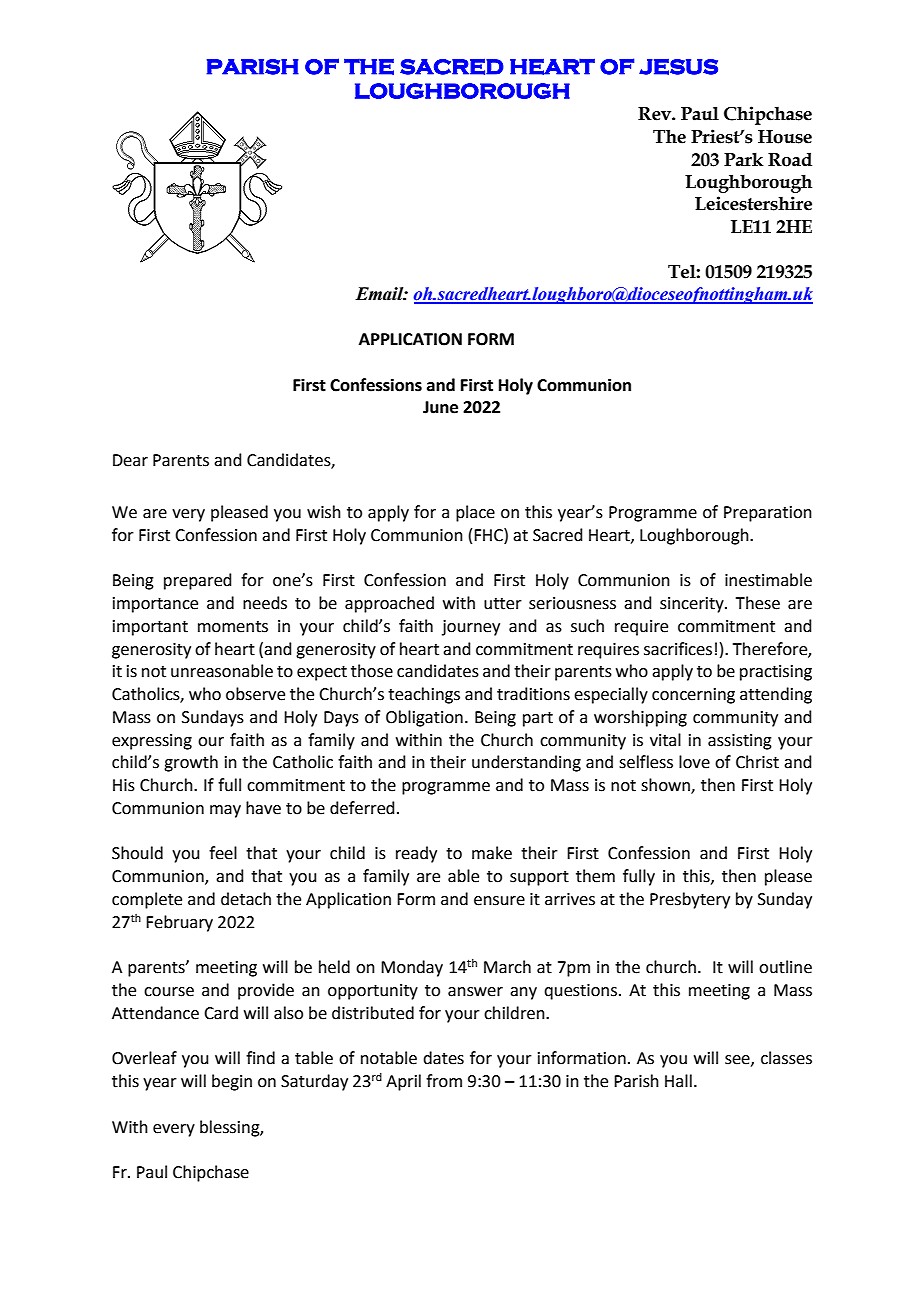  Describe the element at coordinates (693, 605) in the screenshot. I see `sincerity` at that location.
